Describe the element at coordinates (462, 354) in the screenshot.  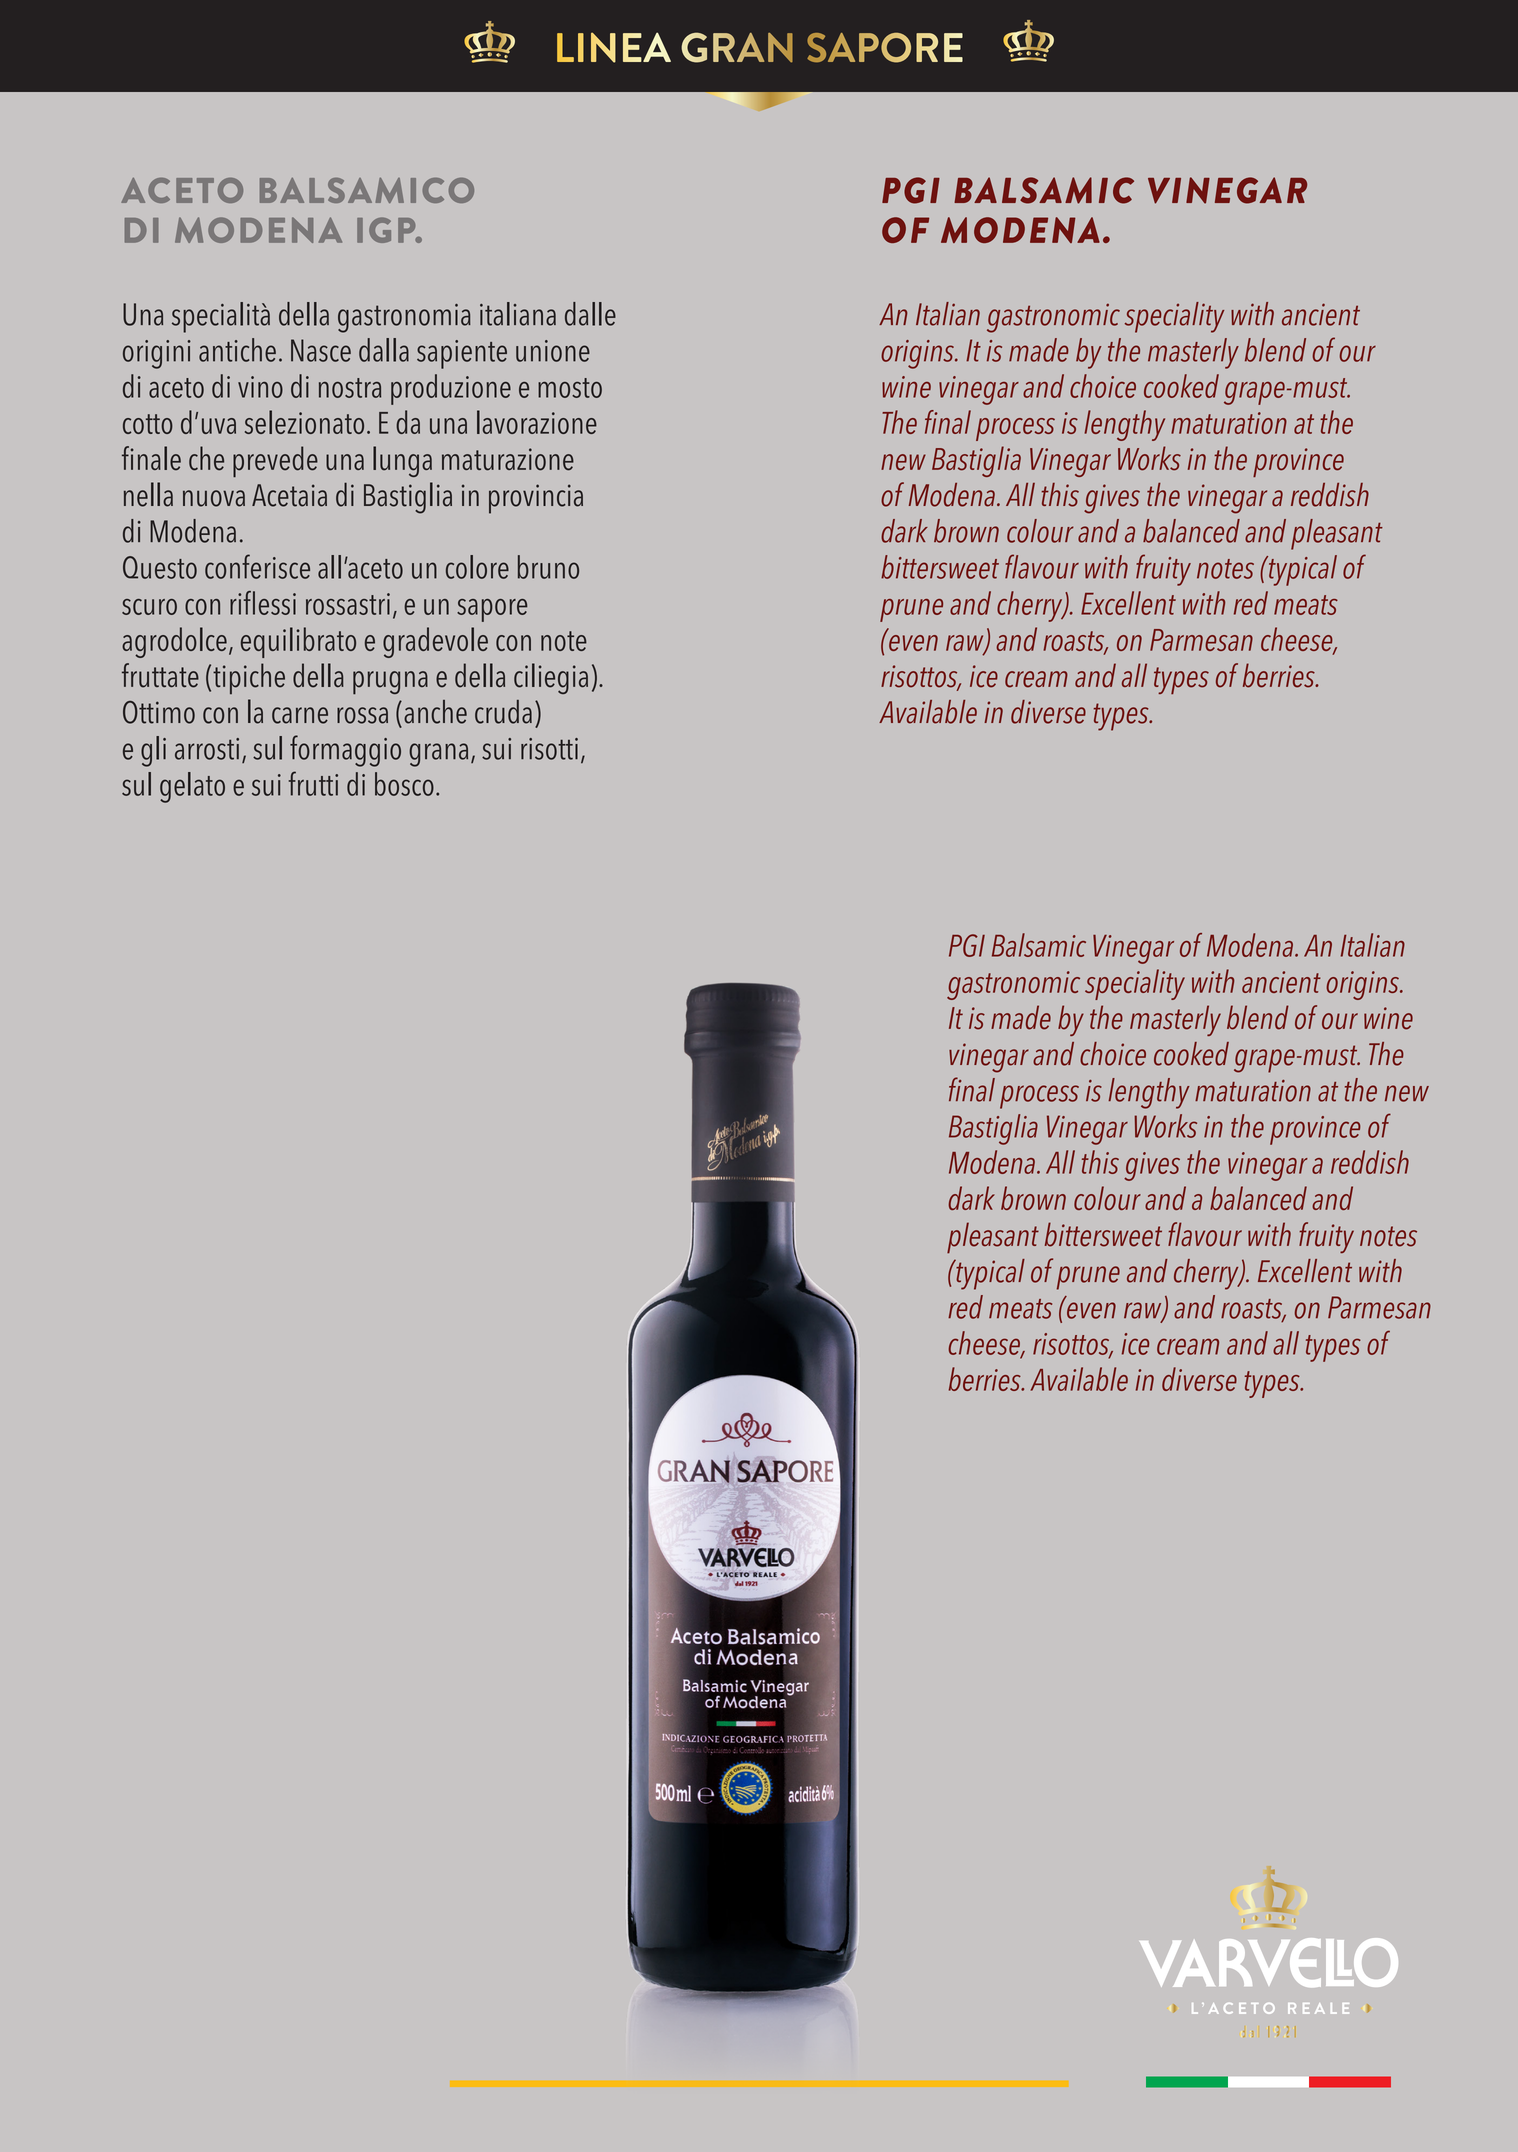
I see `sapiente` at that location.
